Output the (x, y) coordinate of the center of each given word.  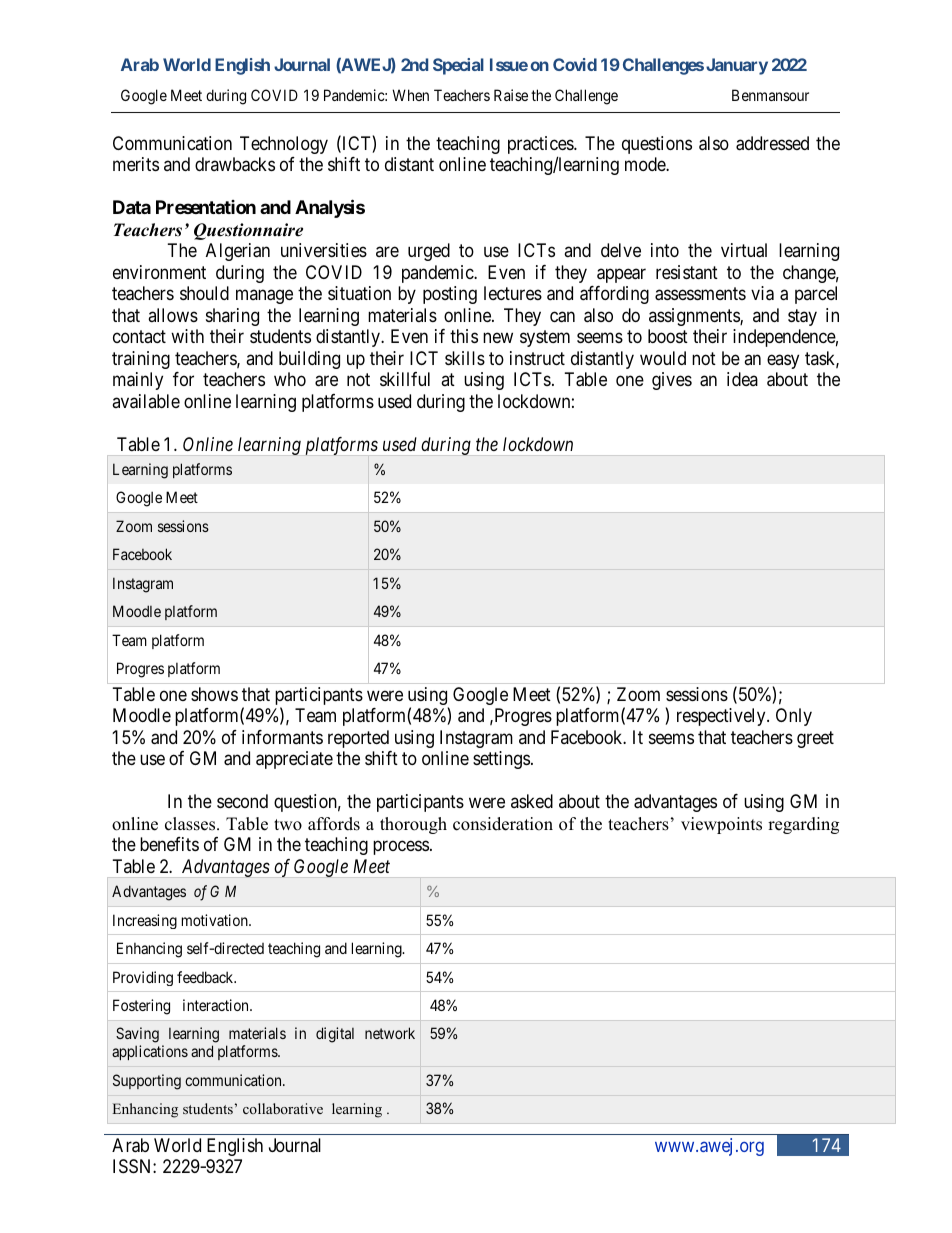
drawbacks (235, 164)
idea (742, 379)
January (737, 66)
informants (282, 737)
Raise (511, 95)
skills (465, 358)
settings (501, 760)
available (146, 401)
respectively (722, 717)
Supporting (147, 1082)
